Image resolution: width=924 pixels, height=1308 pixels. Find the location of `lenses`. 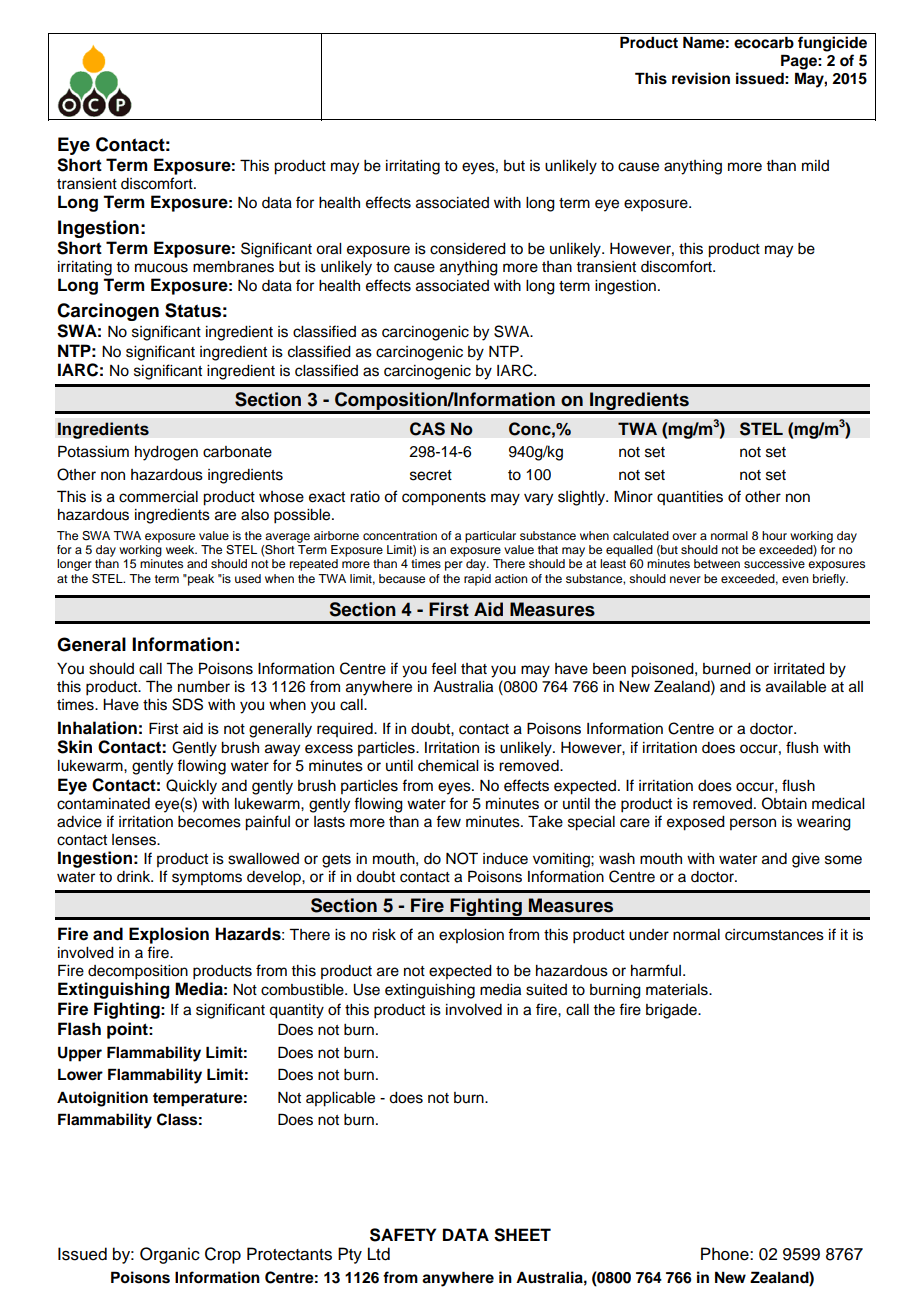

lenses is located at coordinates (135, 840).
